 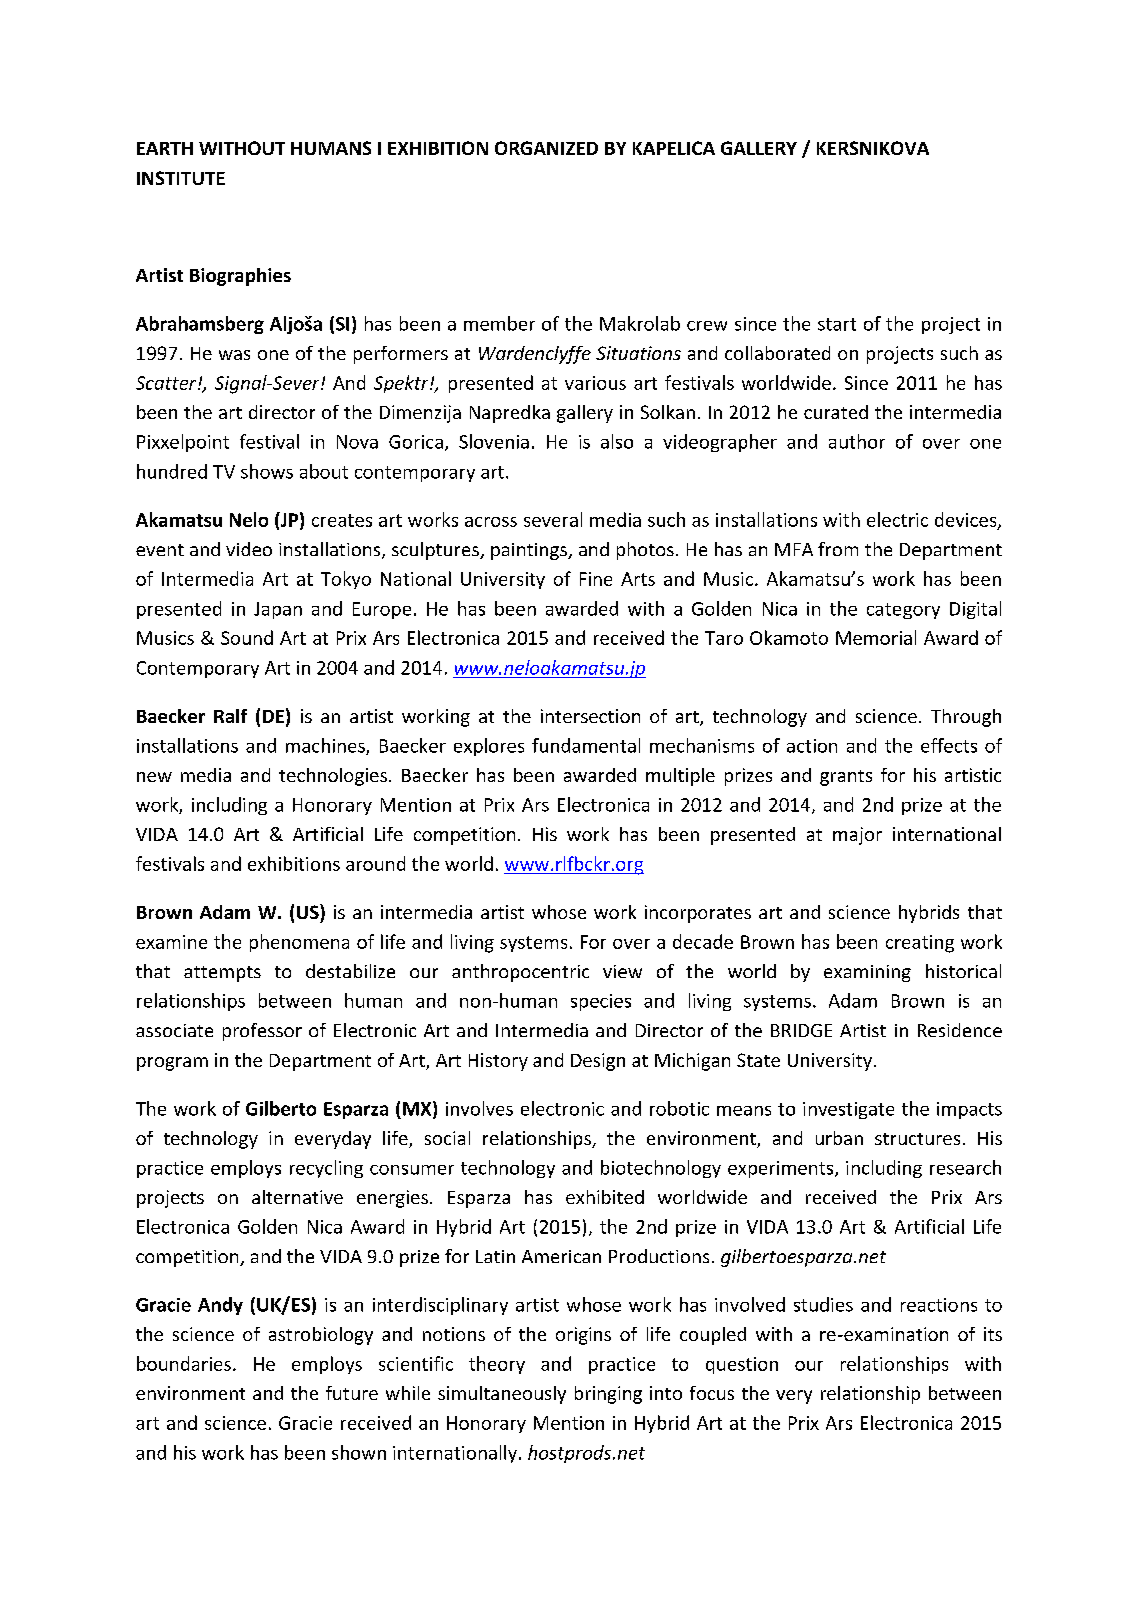 What do you see at coordinates (333, 777) in the image?
I see `technologies` at bounding box center [333, 777].
